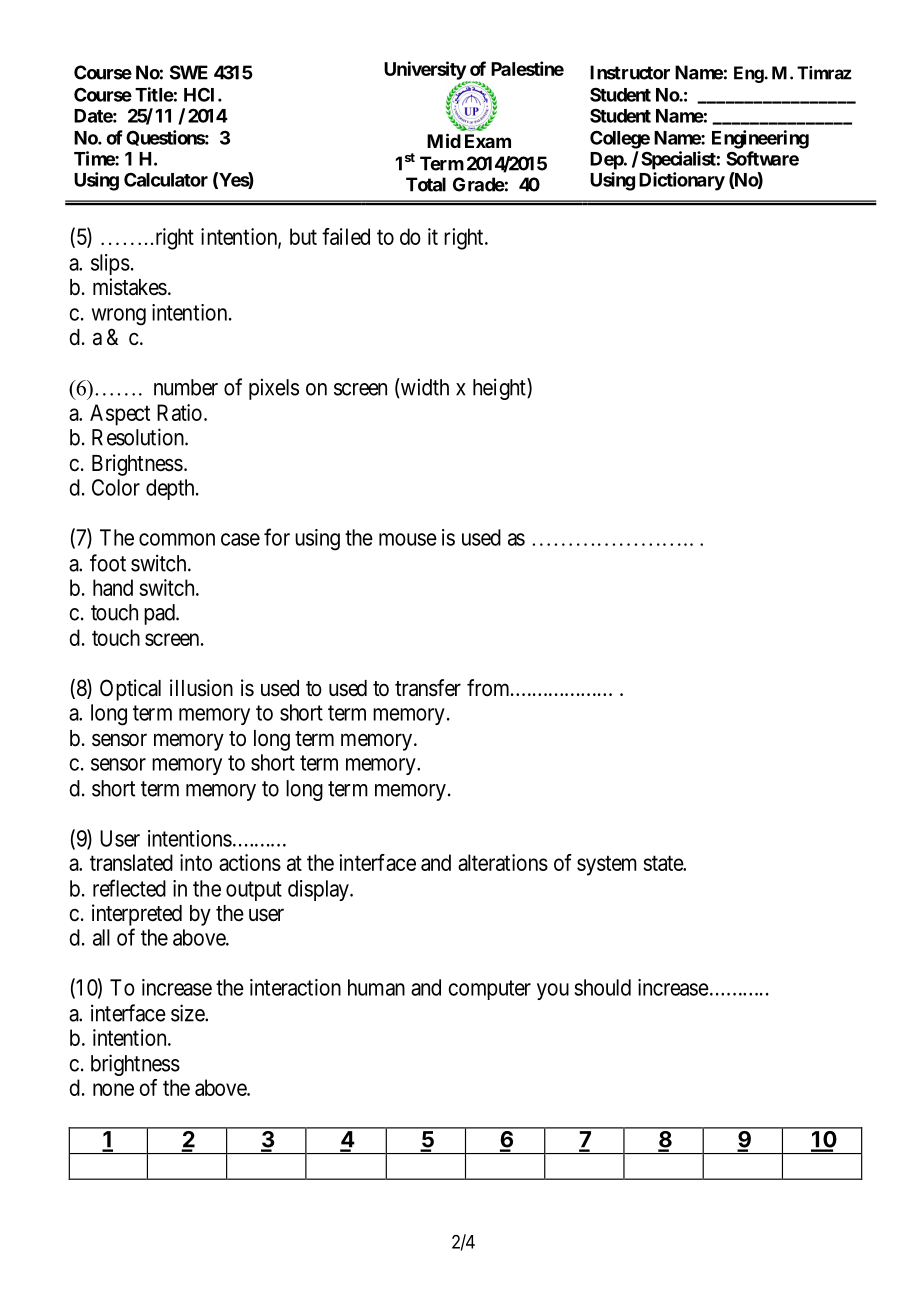  I want to click on Dictionary, so click(682, 181).
